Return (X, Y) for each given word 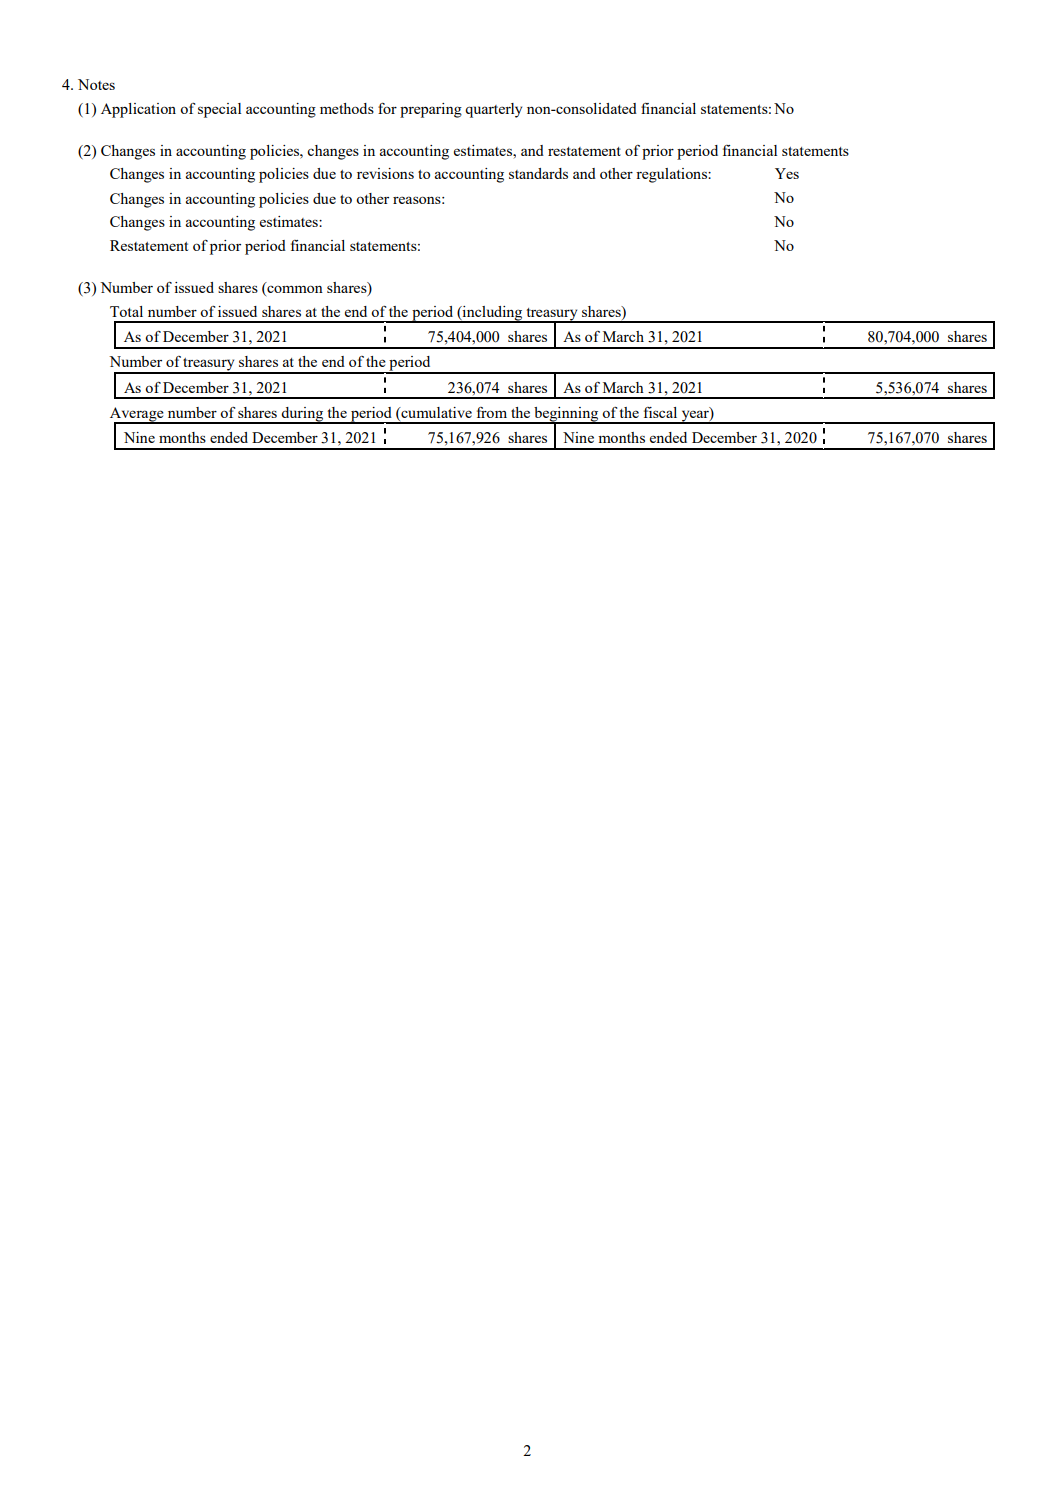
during (303, 415)
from (492, 412)
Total (126, 311)
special (219, 110)
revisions (385, 173)
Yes (787, 173)
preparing (431, 110)
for (387, 108)
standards (538, 173)
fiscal (660, 412)
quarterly (493, 110)
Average (138, 415)
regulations (672, 175)
